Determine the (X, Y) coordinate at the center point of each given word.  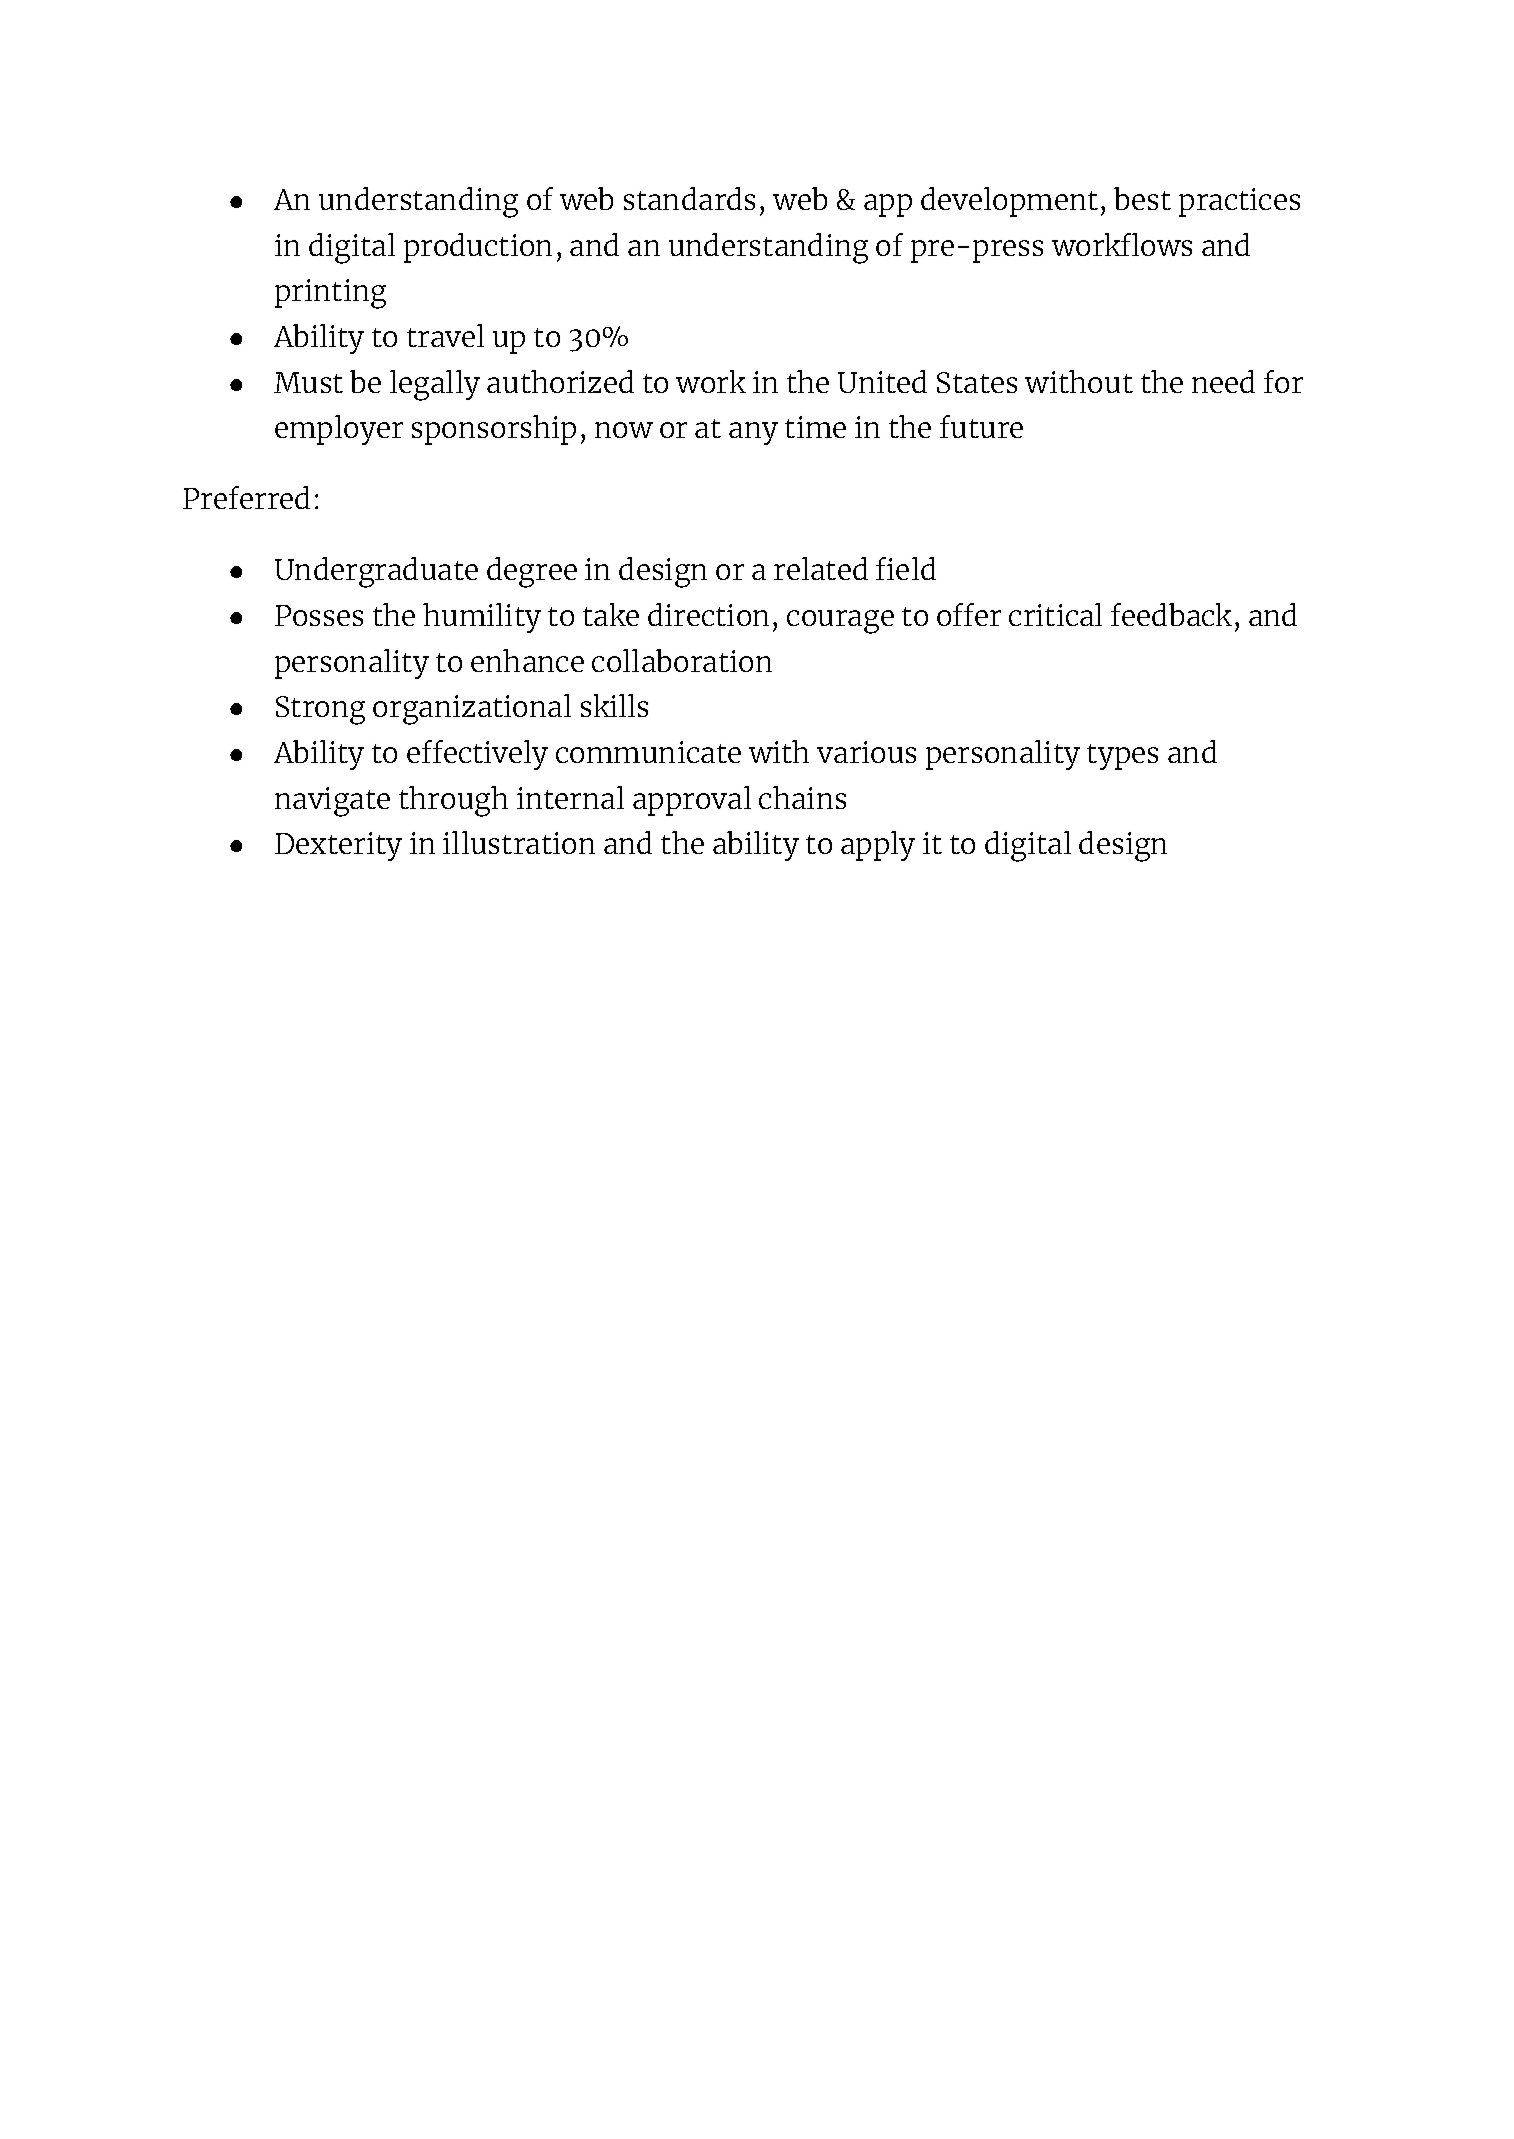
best (1142, 198)
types (1122, 757)
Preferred (246, 497)
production (478, 248)
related (821, 568)
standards (689, 198)
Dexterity (338, 846)
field (906, 568)
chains (802, 797)
